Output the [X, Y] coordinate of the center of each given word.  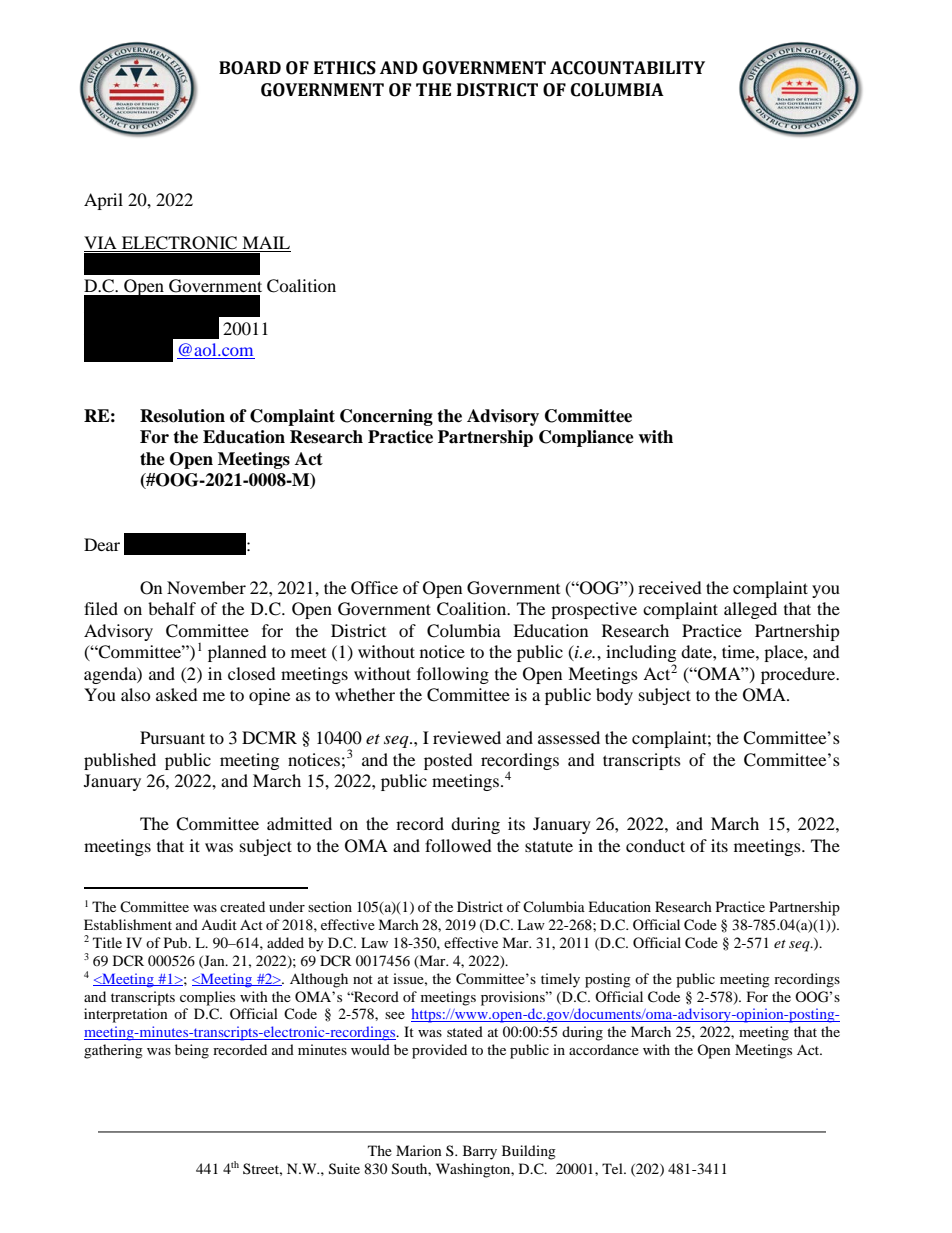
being [192, 1051]
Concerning [386, 417]
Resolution [182, 416]
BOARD [250, 68]
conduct [655, 845]
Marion [419, 1150]
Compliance [586, 438]
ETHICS [345, 68]
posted [448, 761]
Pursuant [172, 737]
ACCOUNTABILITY [627, 68]
